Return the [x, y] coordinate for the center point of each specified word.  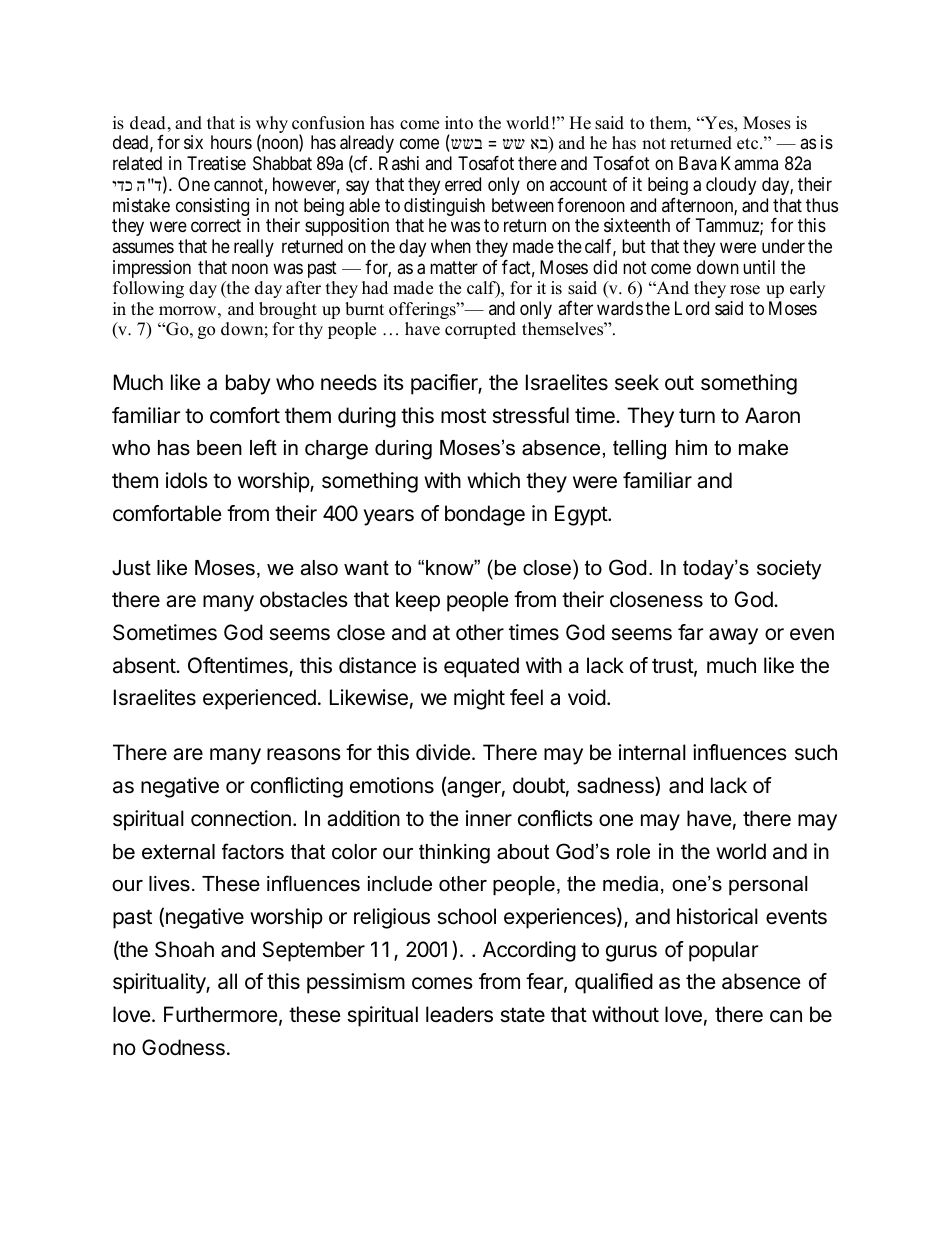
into [459, 123]
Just [131, 568]
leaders [459, 1014]
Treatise [216, 163]
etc [749, 144]
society [789, 570]
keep [418, 601]
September [314, 951]
